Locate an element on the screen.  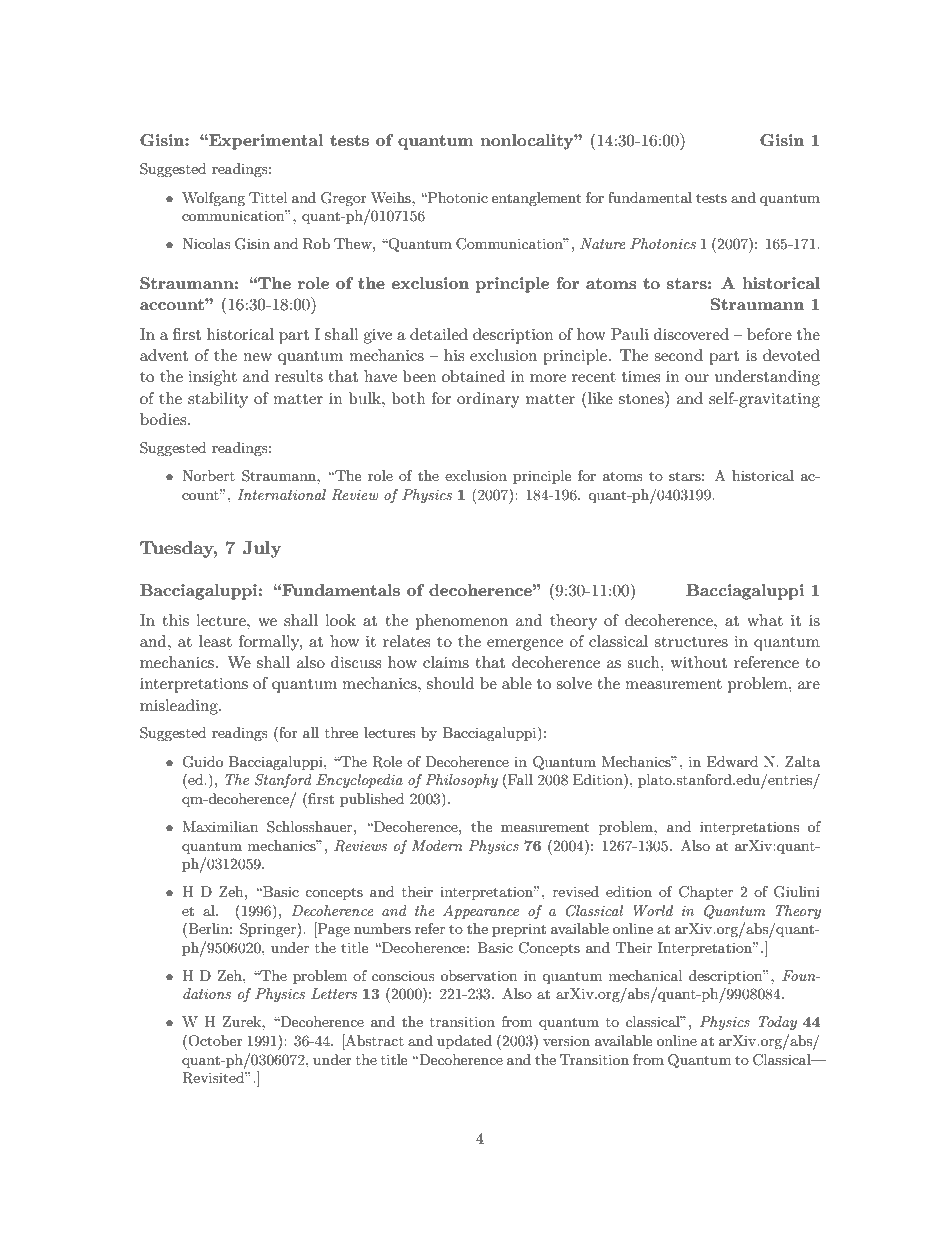
ordinary is located at coordinates (488, 400).
